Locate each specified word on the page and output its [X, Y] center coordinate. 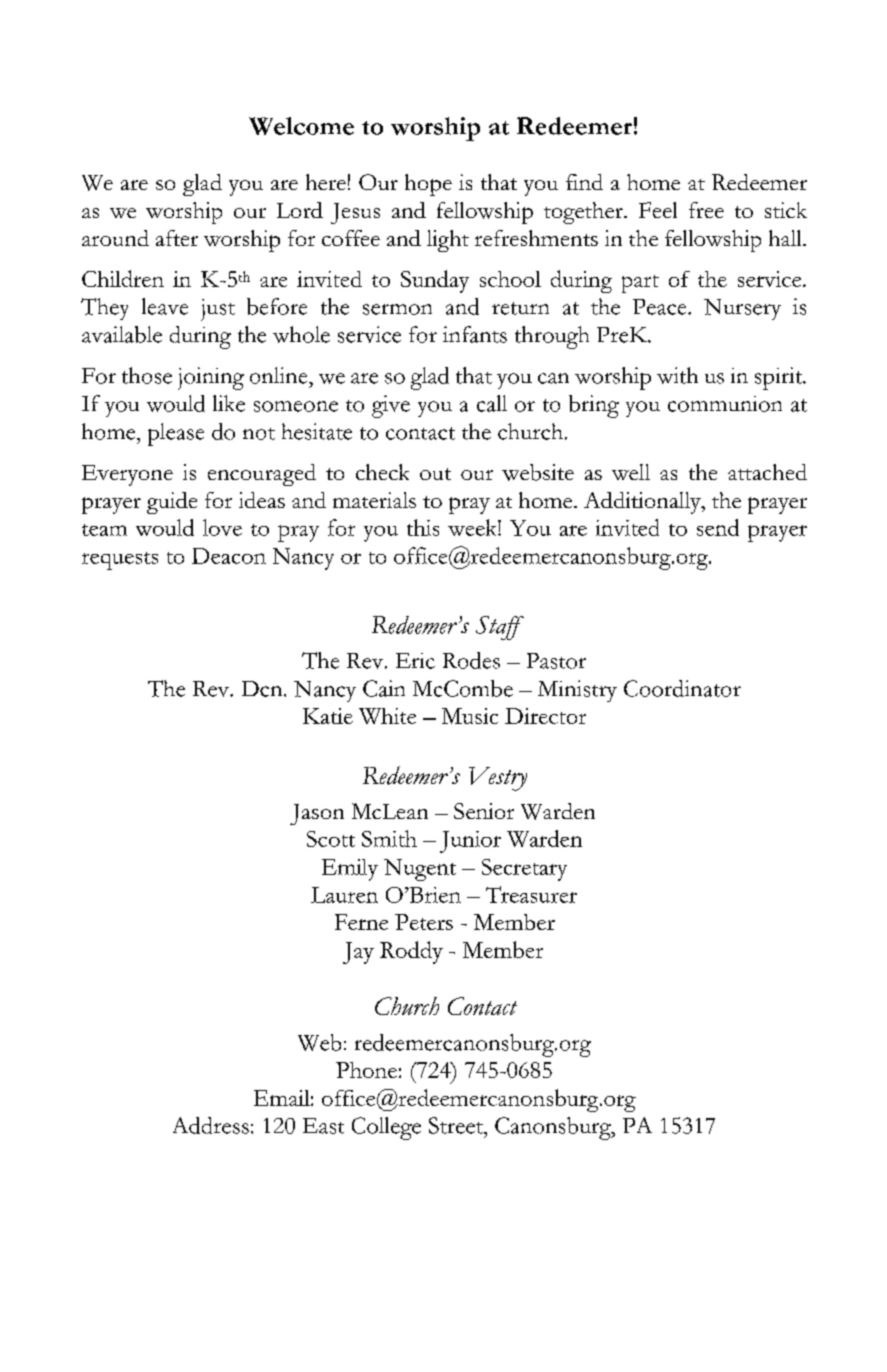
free [706, 210]
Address [211, 1125]
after [177, 238]
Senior [484, 811]
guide [172, 503]
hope [428, 185]
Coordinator [682, 688]
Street [457, 1125]
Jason [317, 814]
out [435, 474]
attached [767, 472]
